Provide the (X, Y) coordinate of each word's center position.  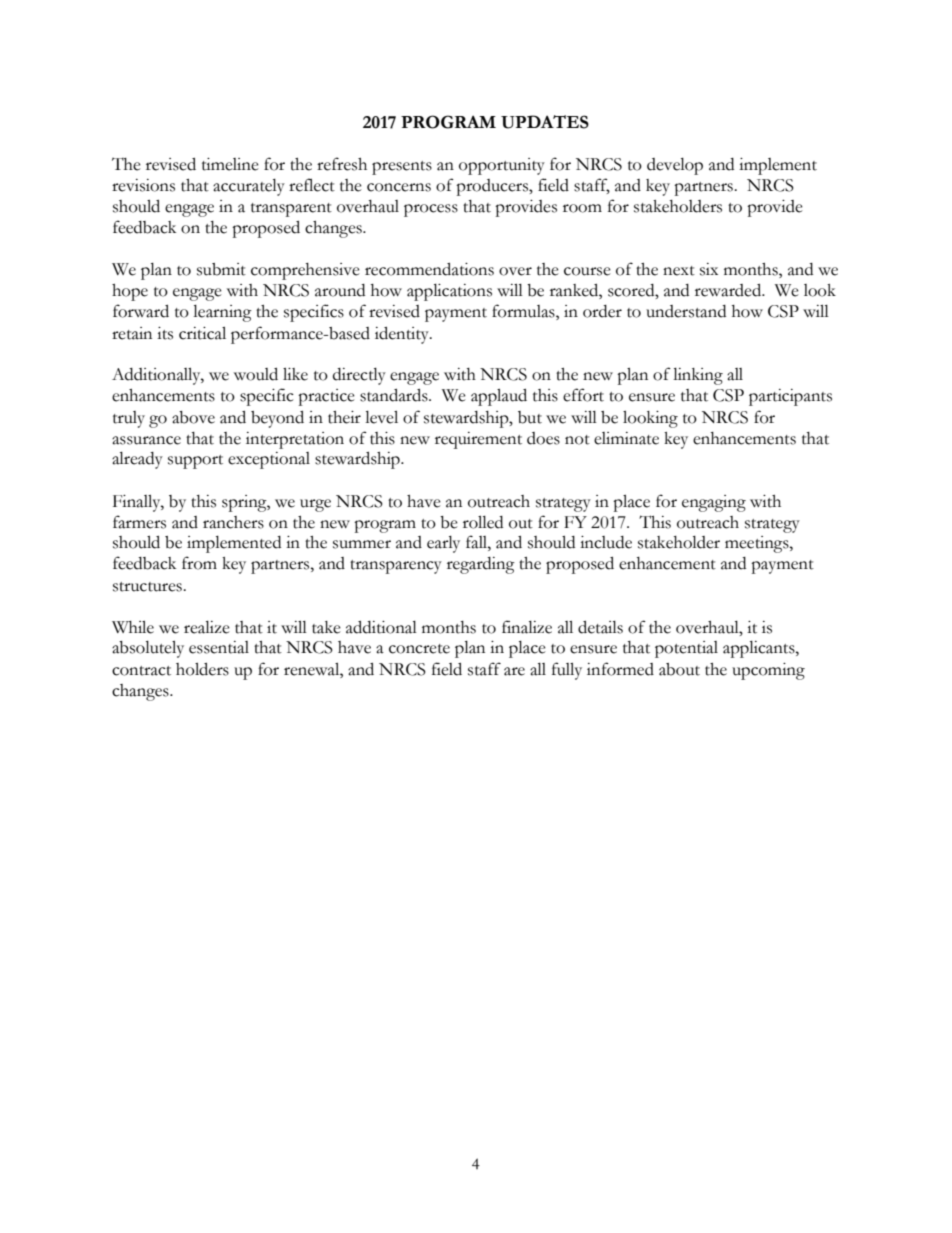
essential (219, 647)
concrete (419, 649)
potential (686, 649)
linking (698, 376)
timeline (230, 164)
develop (675, 166)
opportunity (502, 166)
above (193, 417)
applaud (499, 397)
